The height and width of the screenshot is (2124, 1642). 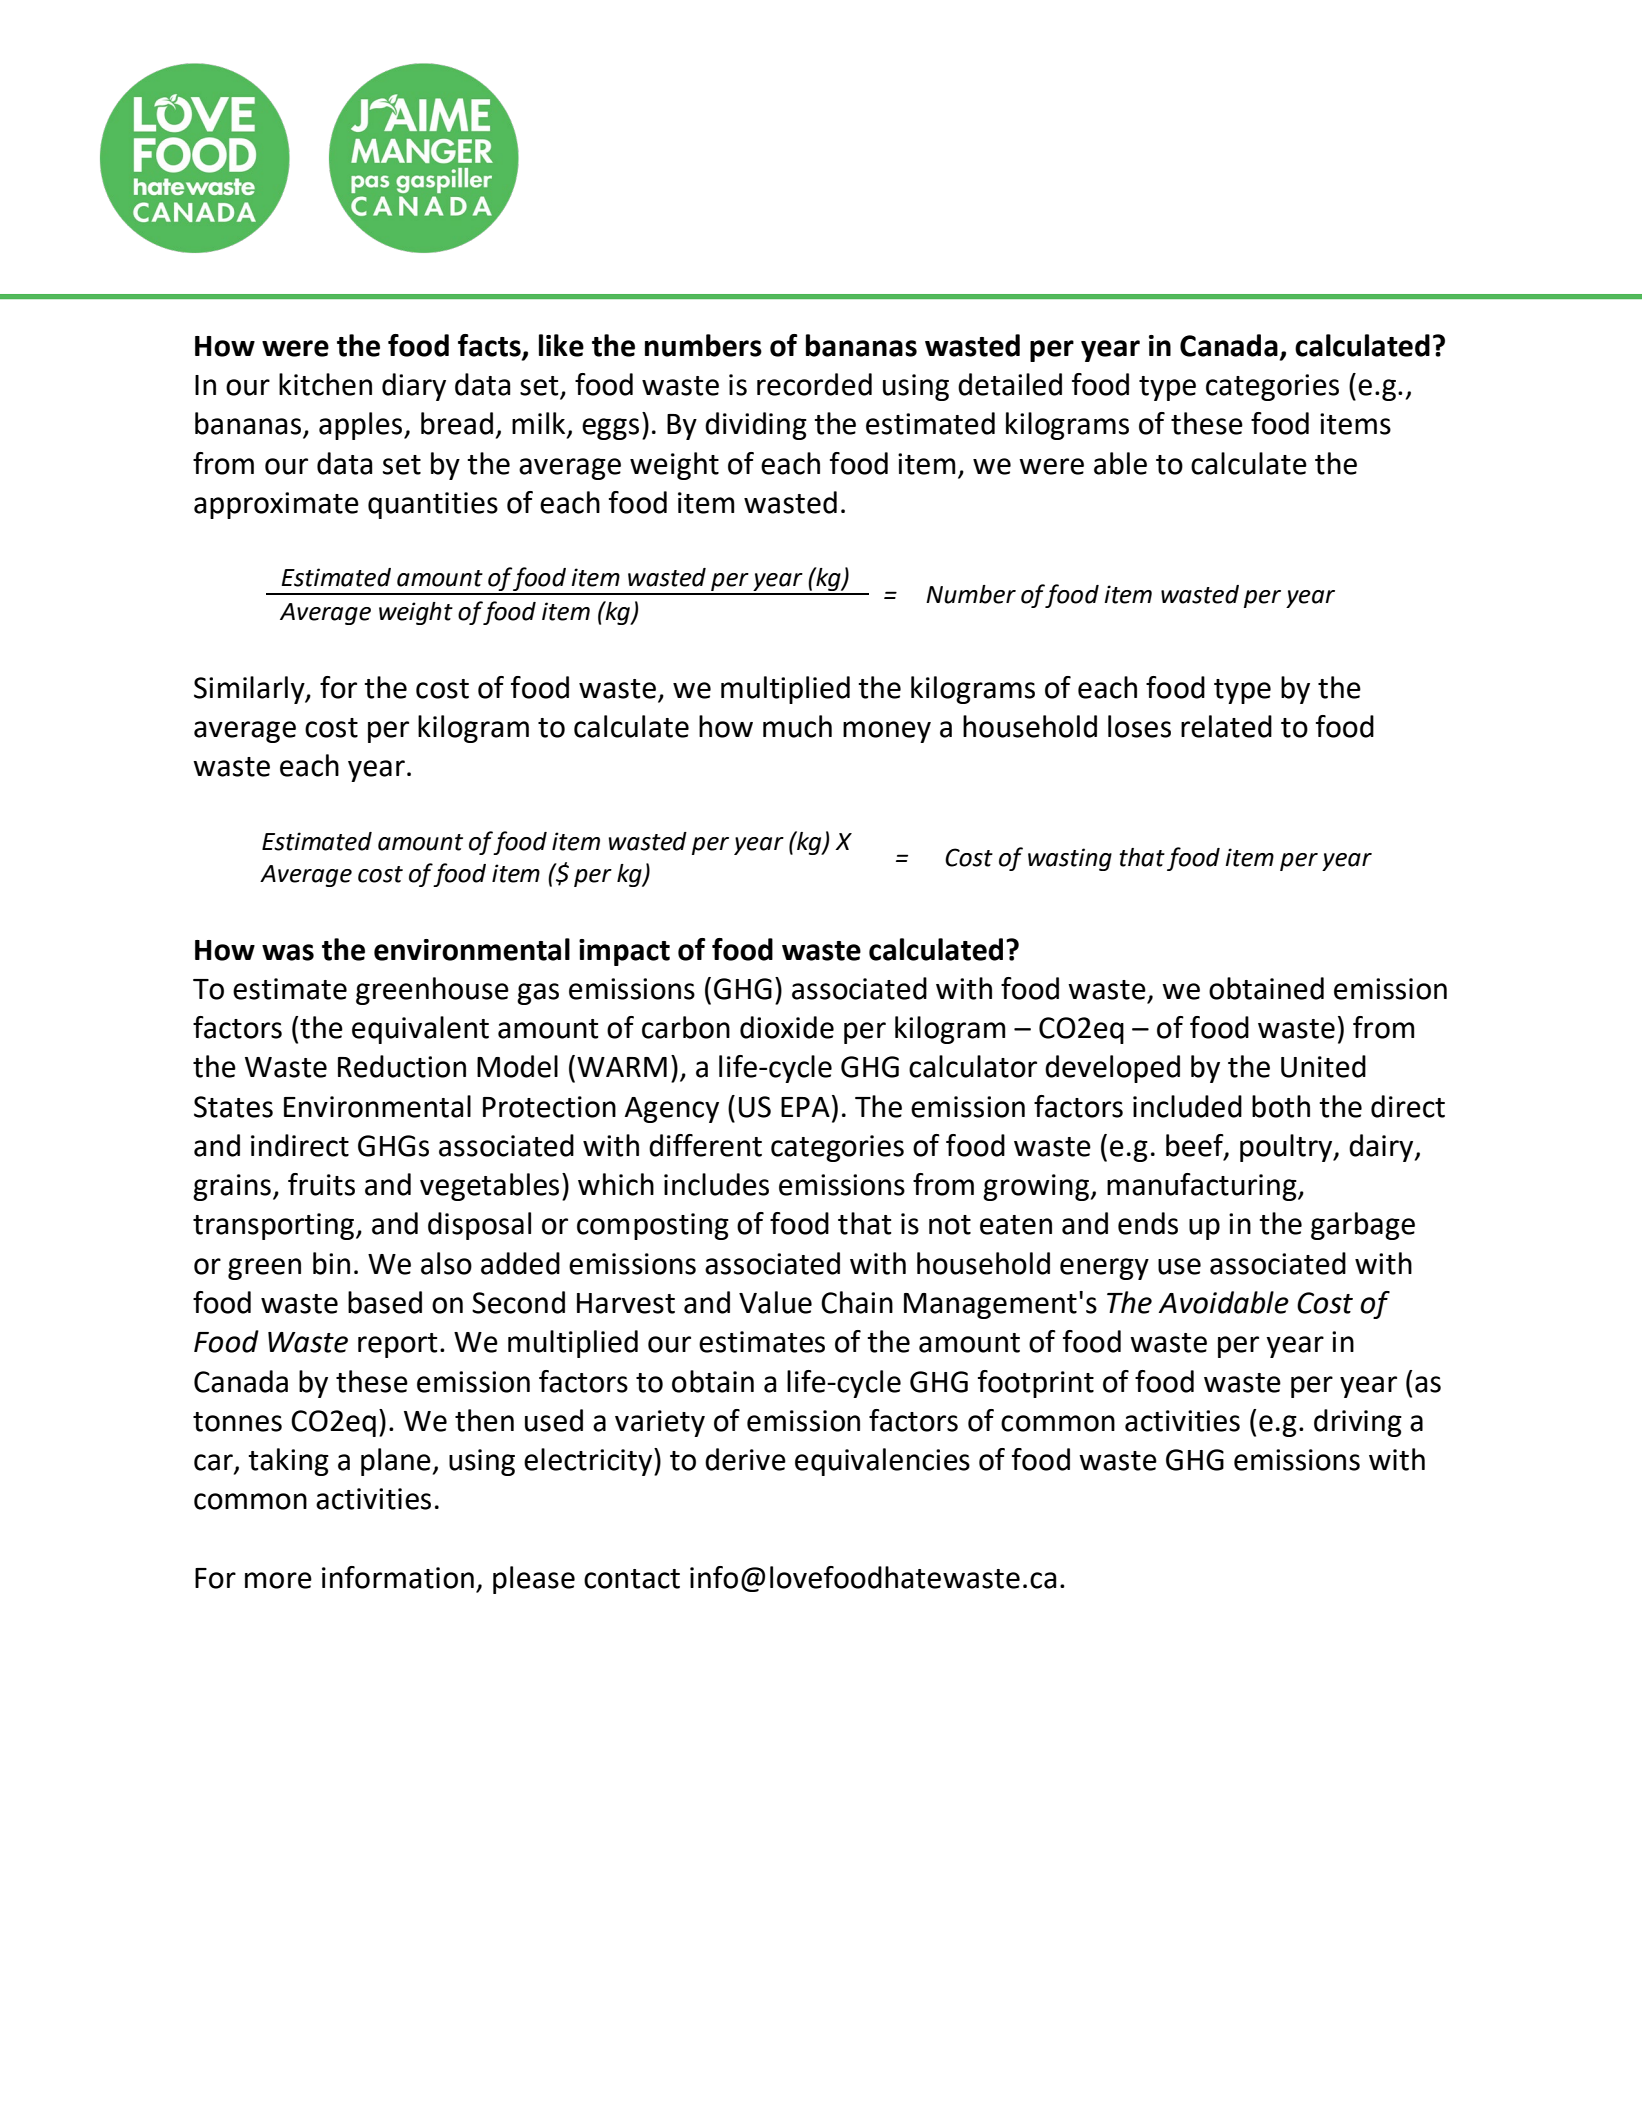 I want to click on more, so click(x=278, y=1580).
